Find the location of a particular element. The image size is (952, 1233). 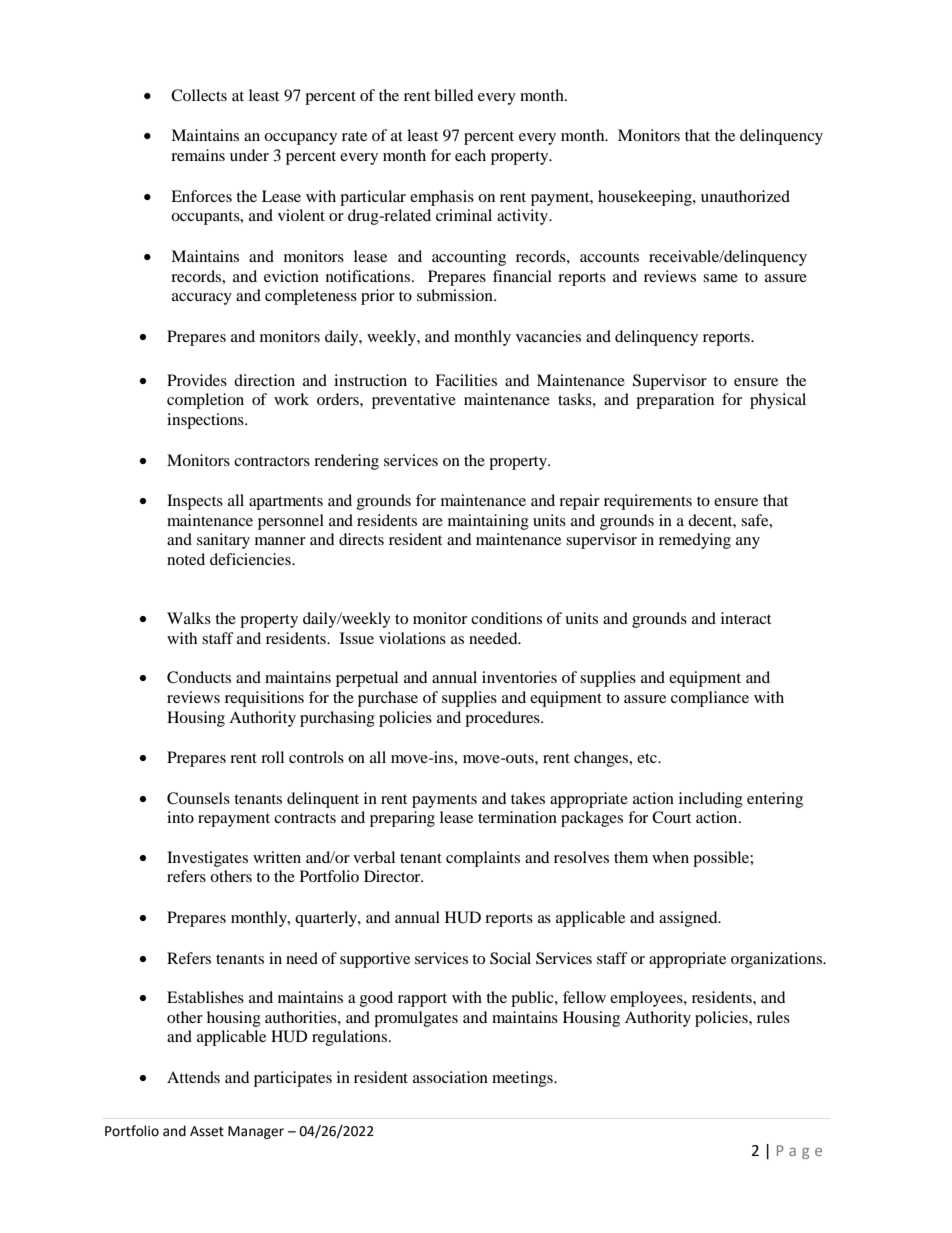

interact is located at coordinates (746, 618).
